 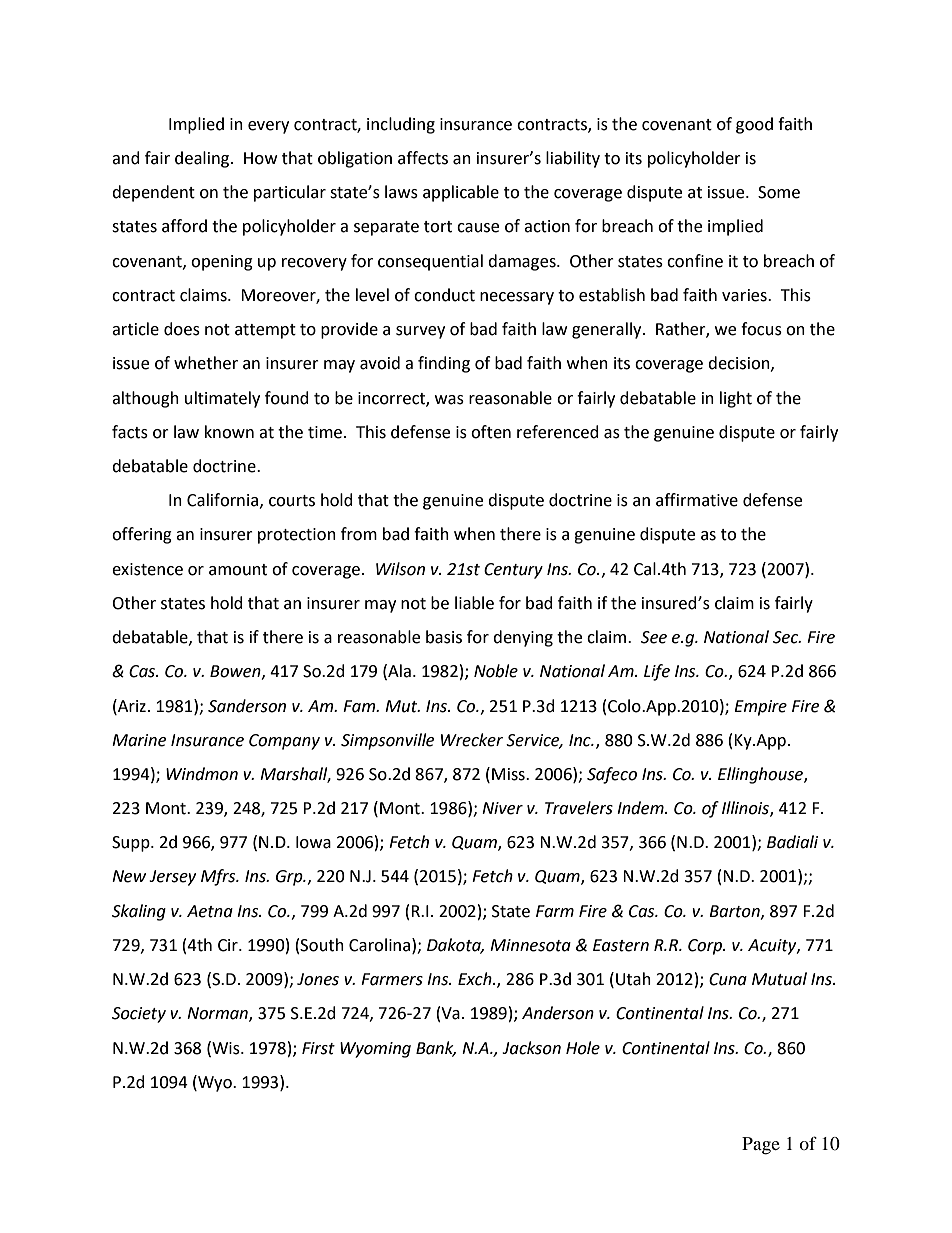 What do you see at coordinates (641, 808) in the screenshot?
I see `Indem` at bounding box center [641, 808].
